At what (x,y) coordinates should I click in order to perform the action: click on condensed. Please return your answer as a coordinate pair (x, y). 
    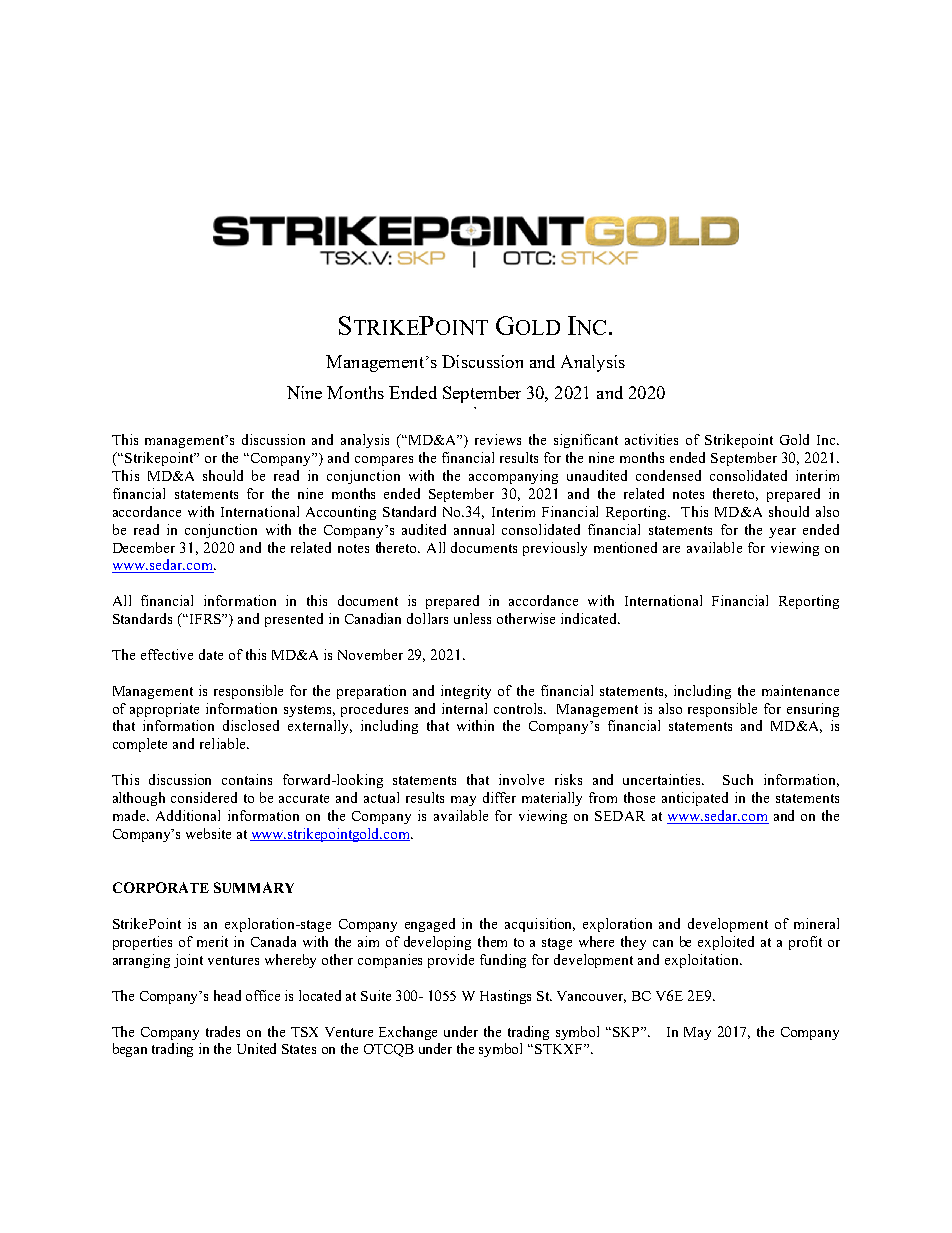
    Looking at the image, I should click on (668, 475).
